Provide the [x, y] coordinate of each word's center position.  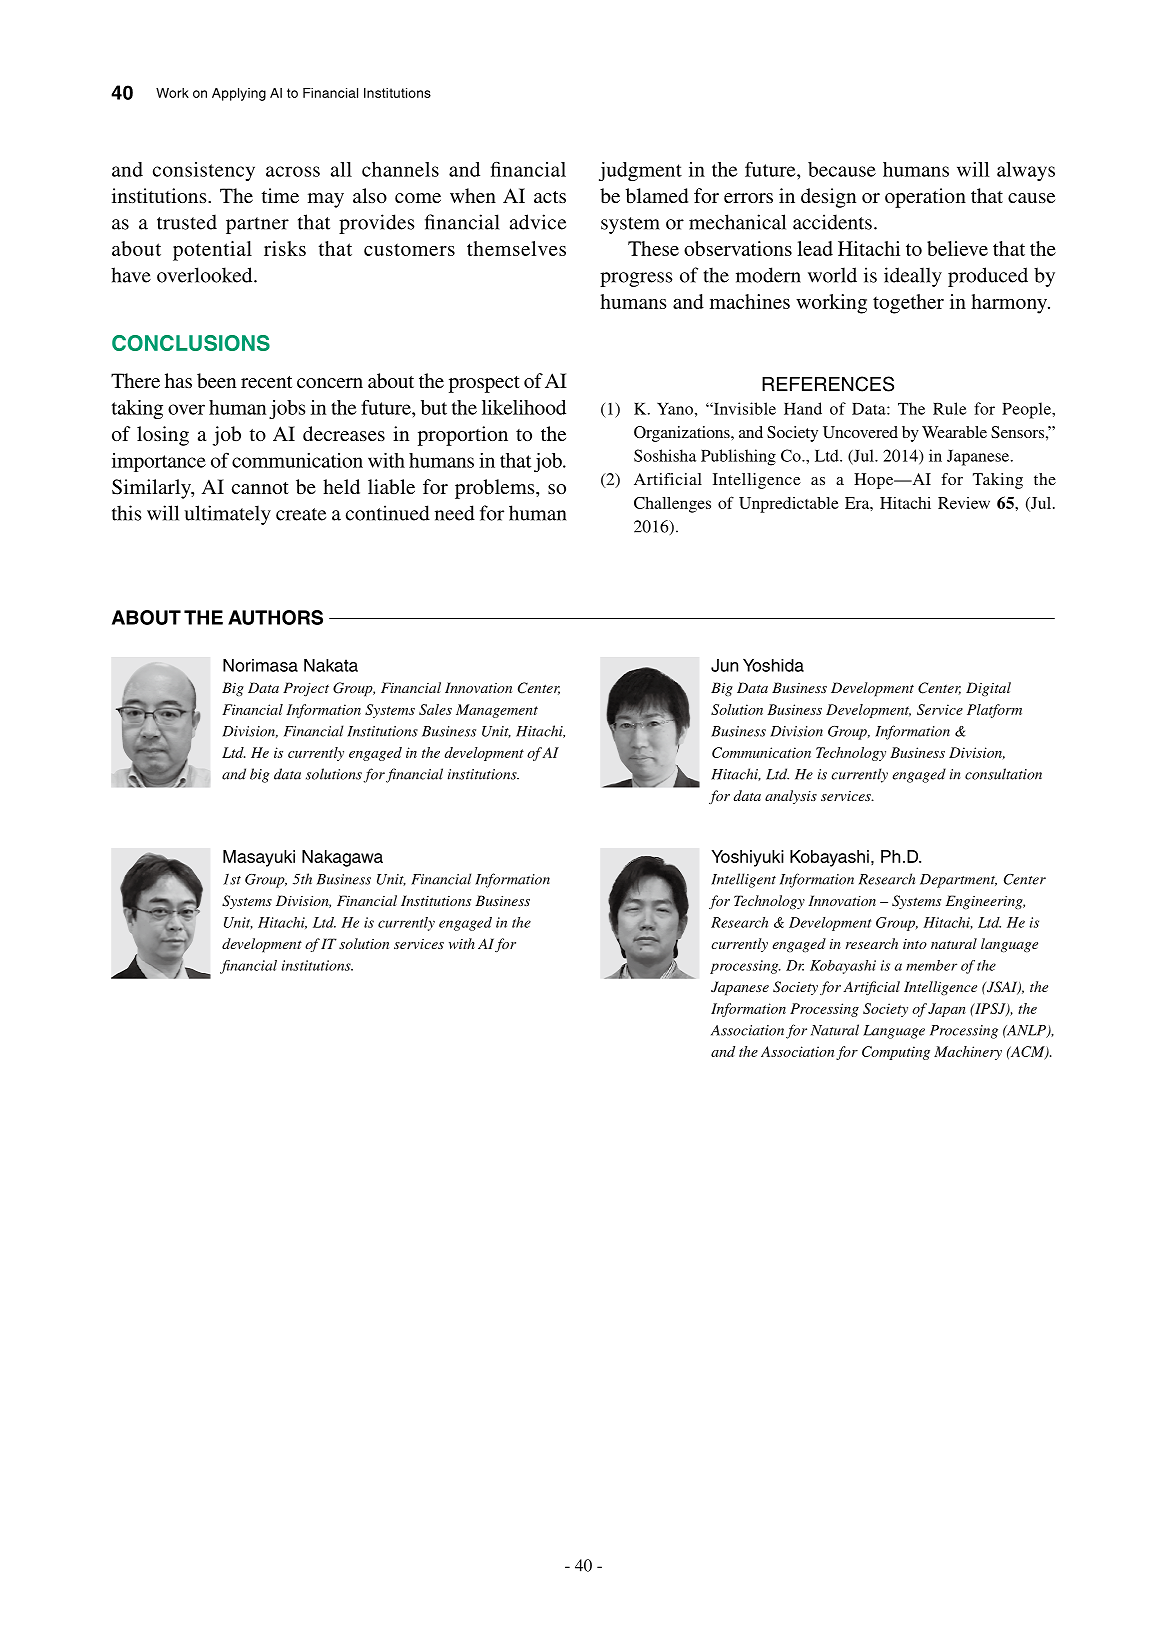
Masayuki [259, 858]
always [1026, 171]
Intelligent [743, 880]
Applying [239, 94]
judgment [640, 171]
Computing [896, 1053]
